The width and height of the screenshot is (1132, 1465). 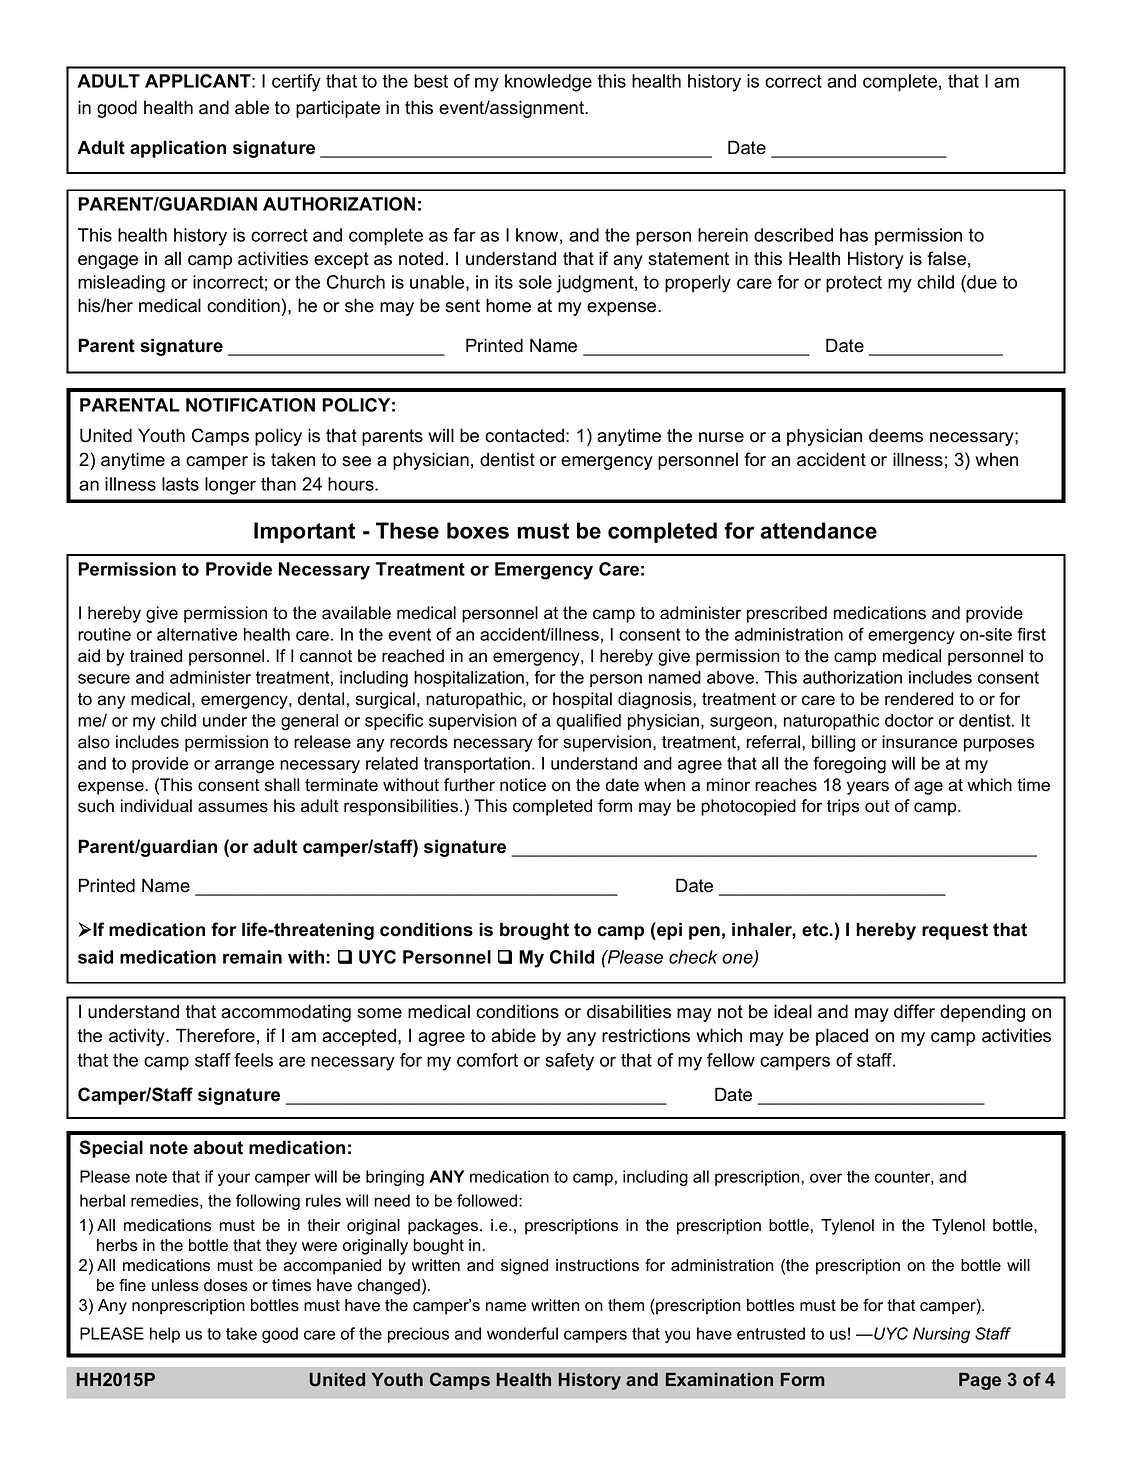 What do you see at coordinates (588, 721) in the screenshot?
I see `qualified` at bounding box center [588, 721].
